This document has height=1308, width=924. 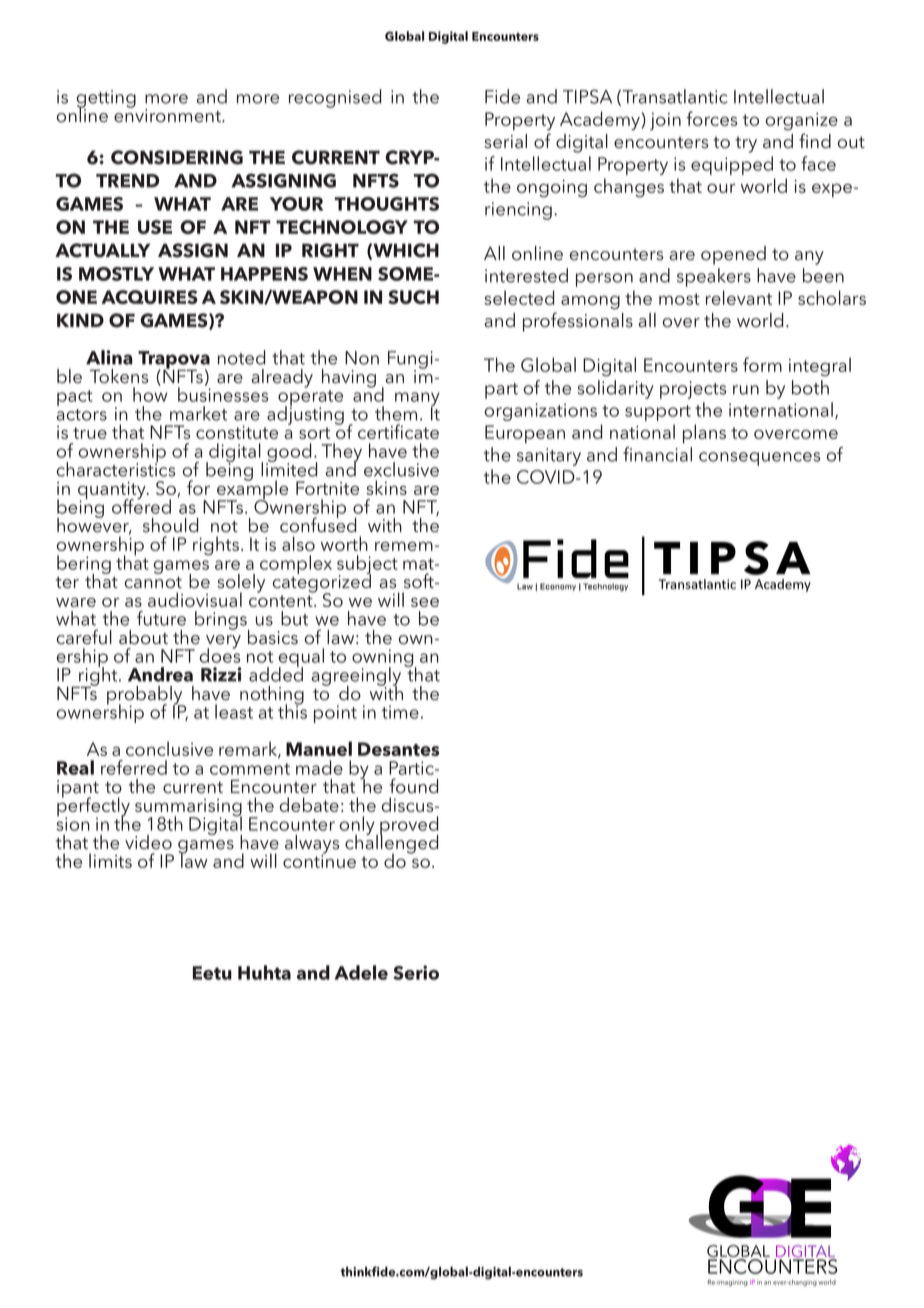 I want to click on future, so click(x=161, y=618).
